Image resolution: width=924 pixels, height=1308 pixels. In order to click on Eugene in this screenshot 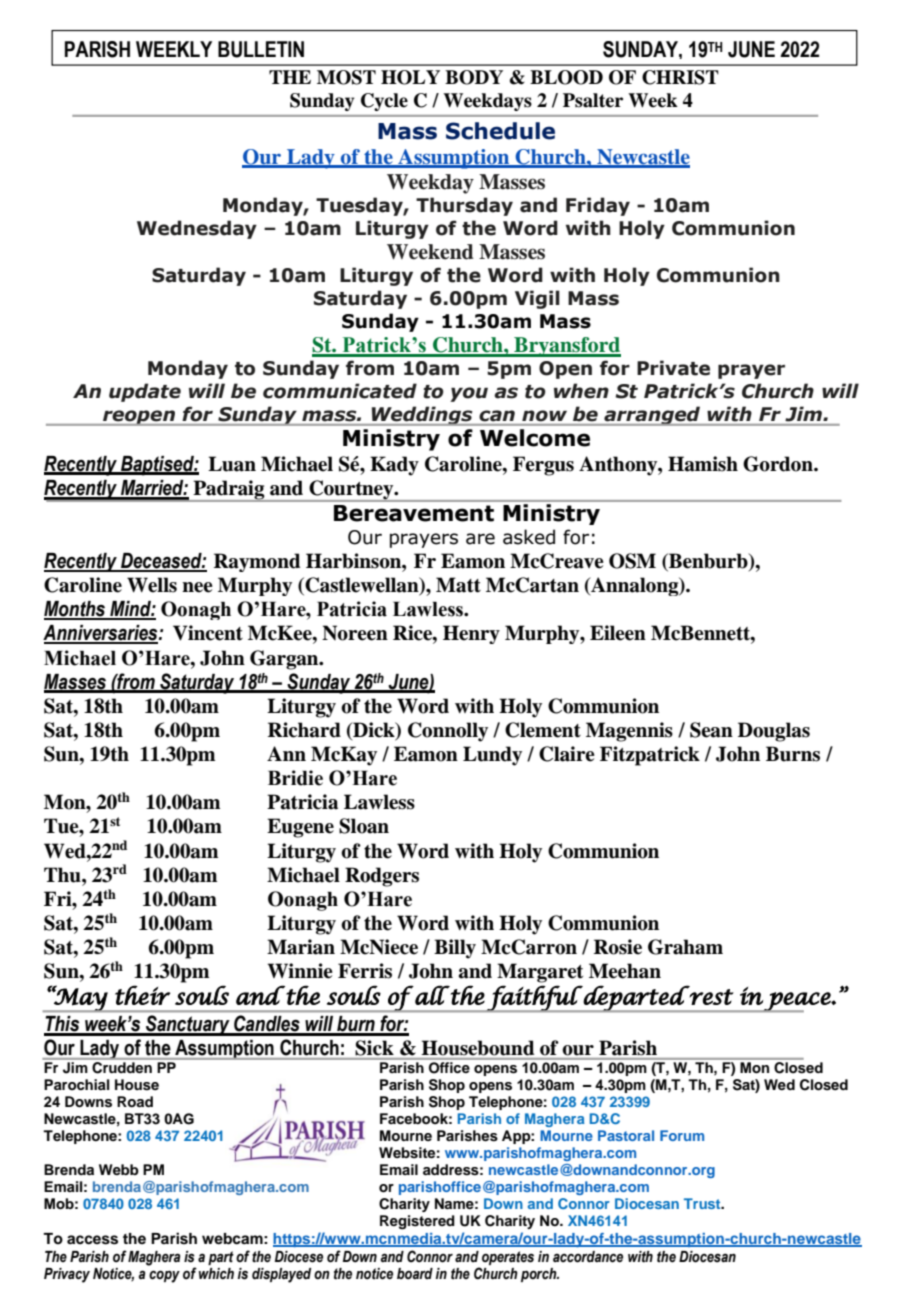, I will do `click(300, 828)`.
